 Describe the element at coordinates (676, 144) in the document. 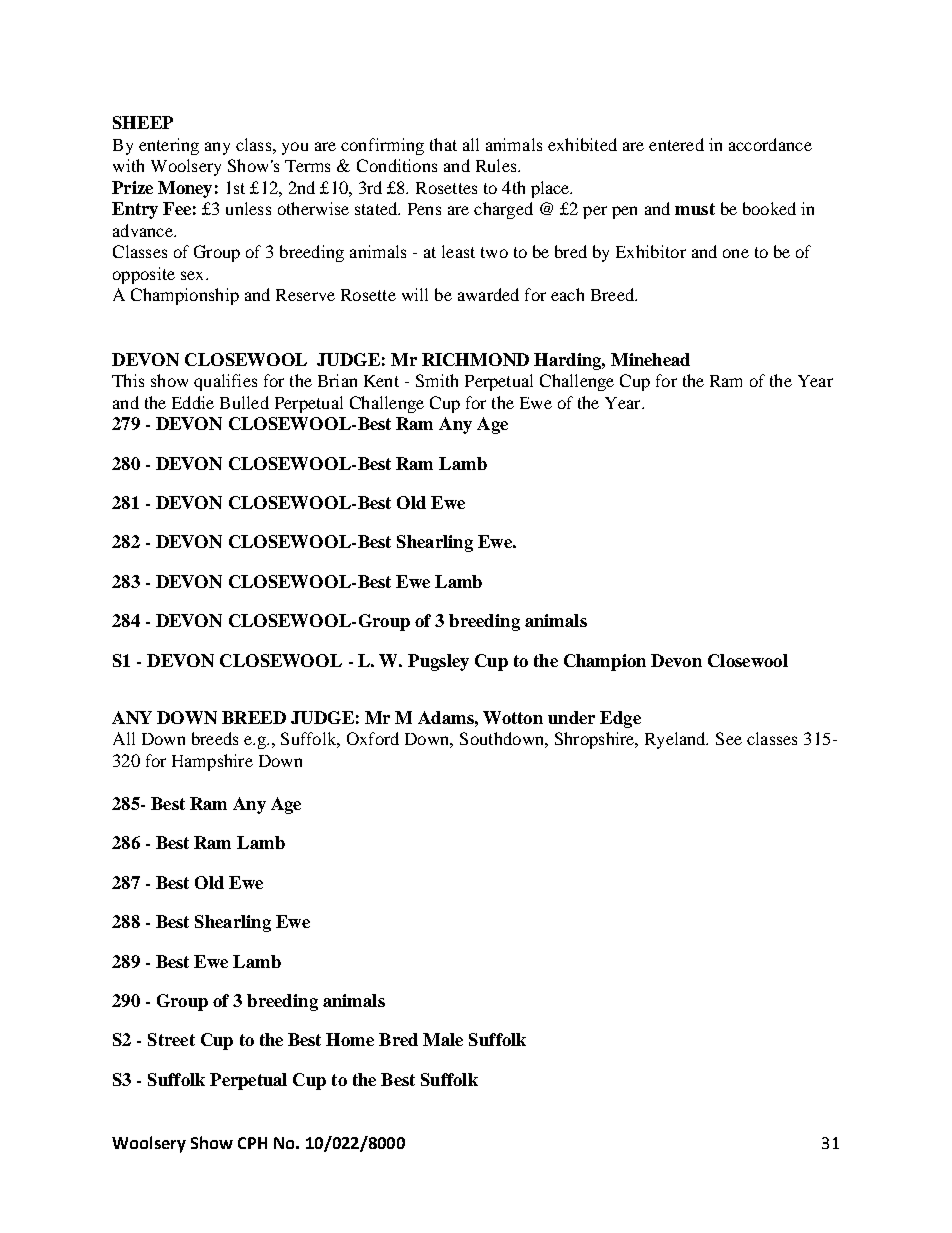

I see `entered` at that location.
